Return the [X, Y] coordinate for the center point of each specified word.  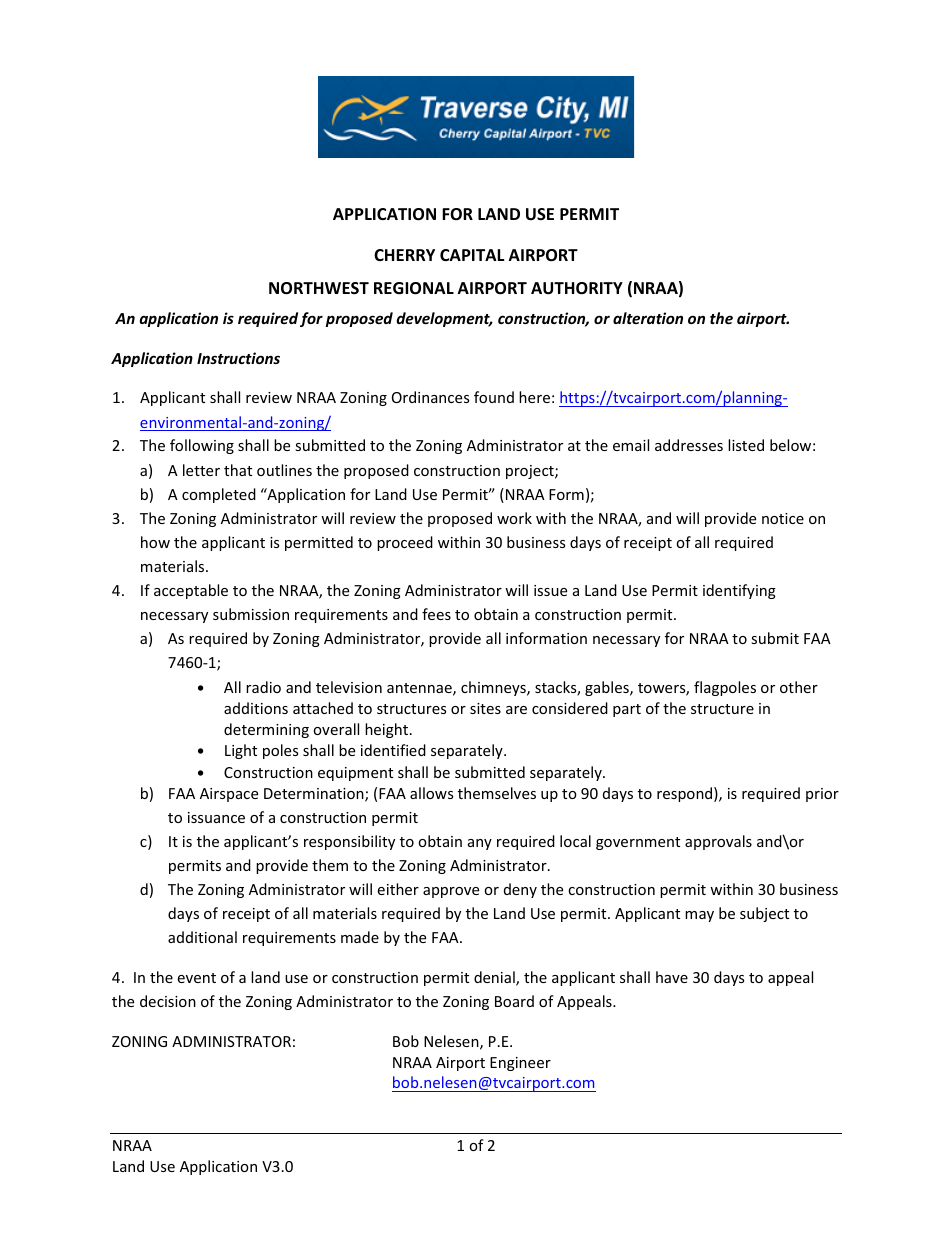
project [531, 472]
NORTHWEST [319, 288]
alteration [648, 318]
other [799, 687]
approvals [718, 842]
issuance [216, 817]
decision [168, 1001]
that [238, 470]
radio [263, 687]
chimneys [494, 688]
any [480, 844]
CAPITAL [472, 255]
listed [746, 445]
